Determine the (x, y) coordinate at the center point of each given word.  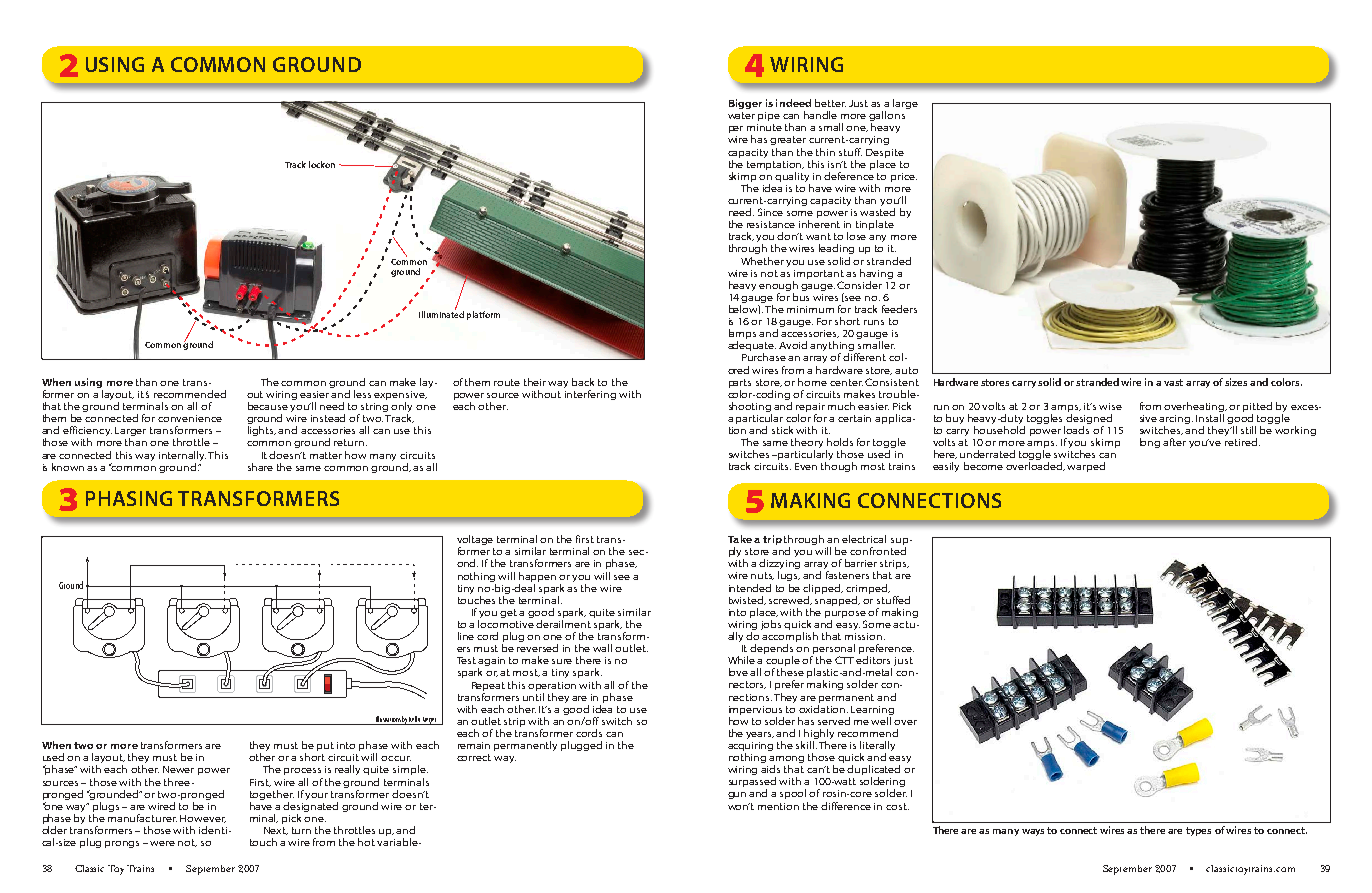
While (741, 660)
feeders (899, 309)
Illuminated (441, 313)
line (466, 636)
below (744, 309)
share (260, 467)
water (741, 115)
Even (806, 466)
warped (1086, 467)
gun (737, 795)
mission (865, 636)
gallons (887, 117)
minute (764, 127)
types (1198, 831)
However (203, 819)
